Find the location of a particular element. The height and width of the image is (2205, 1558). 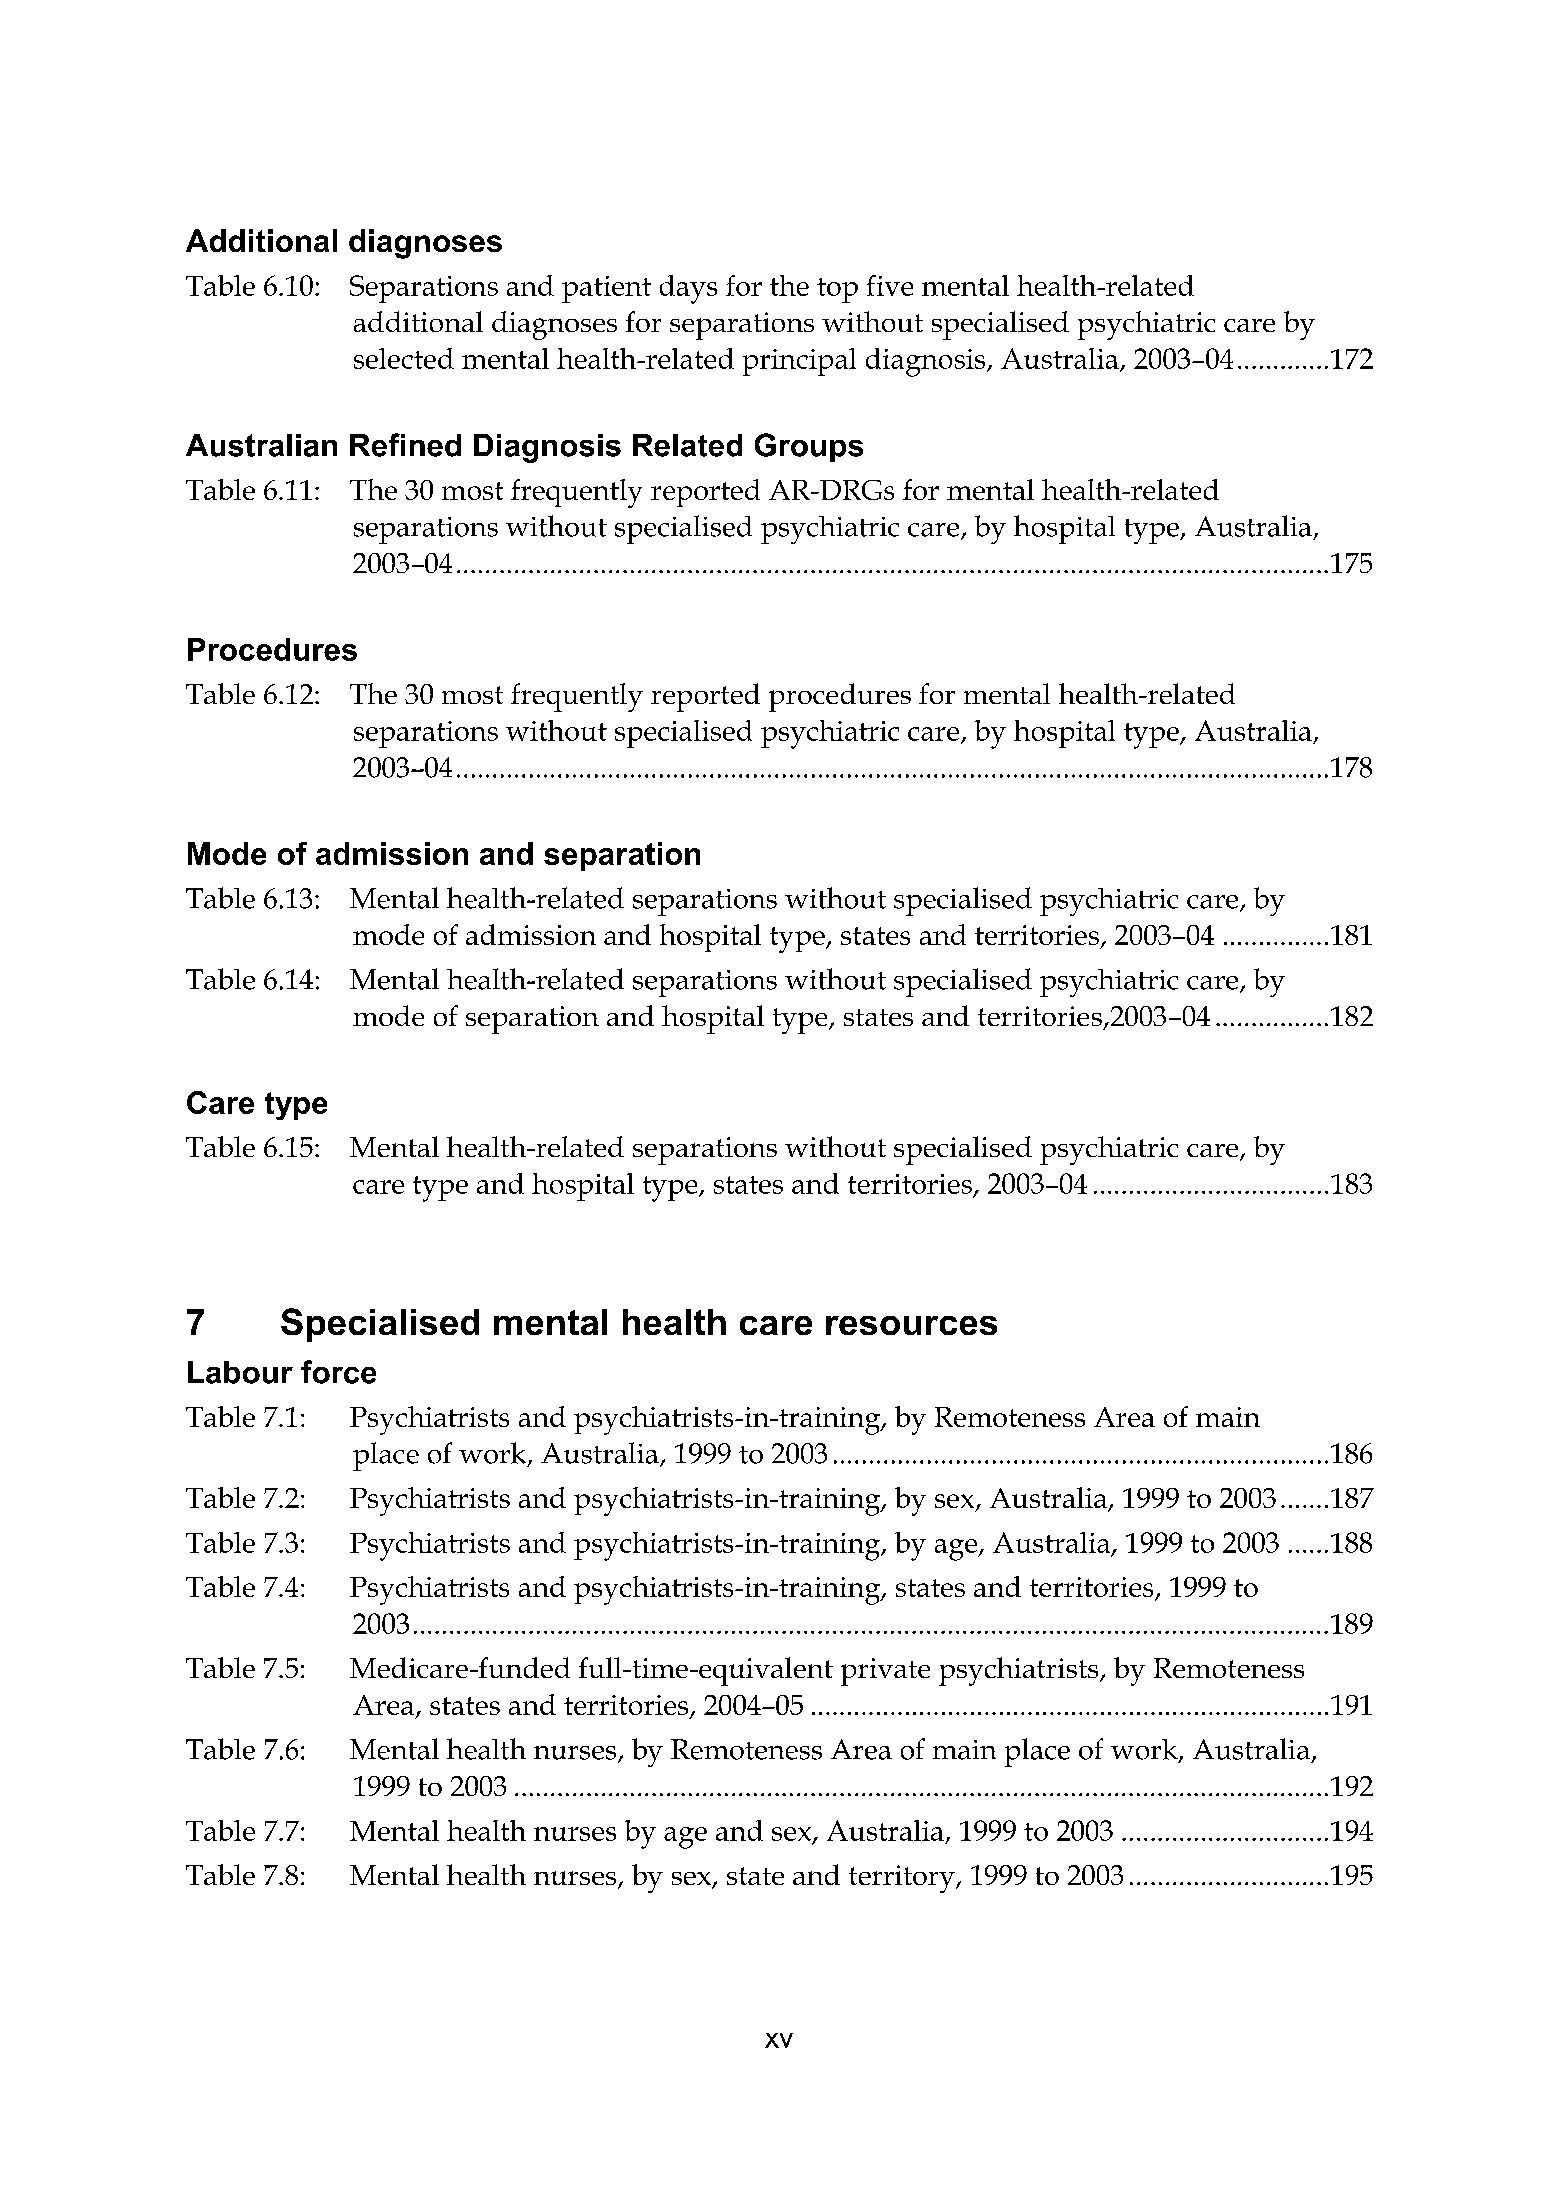

resources is located at coordinates (911, 1325).
